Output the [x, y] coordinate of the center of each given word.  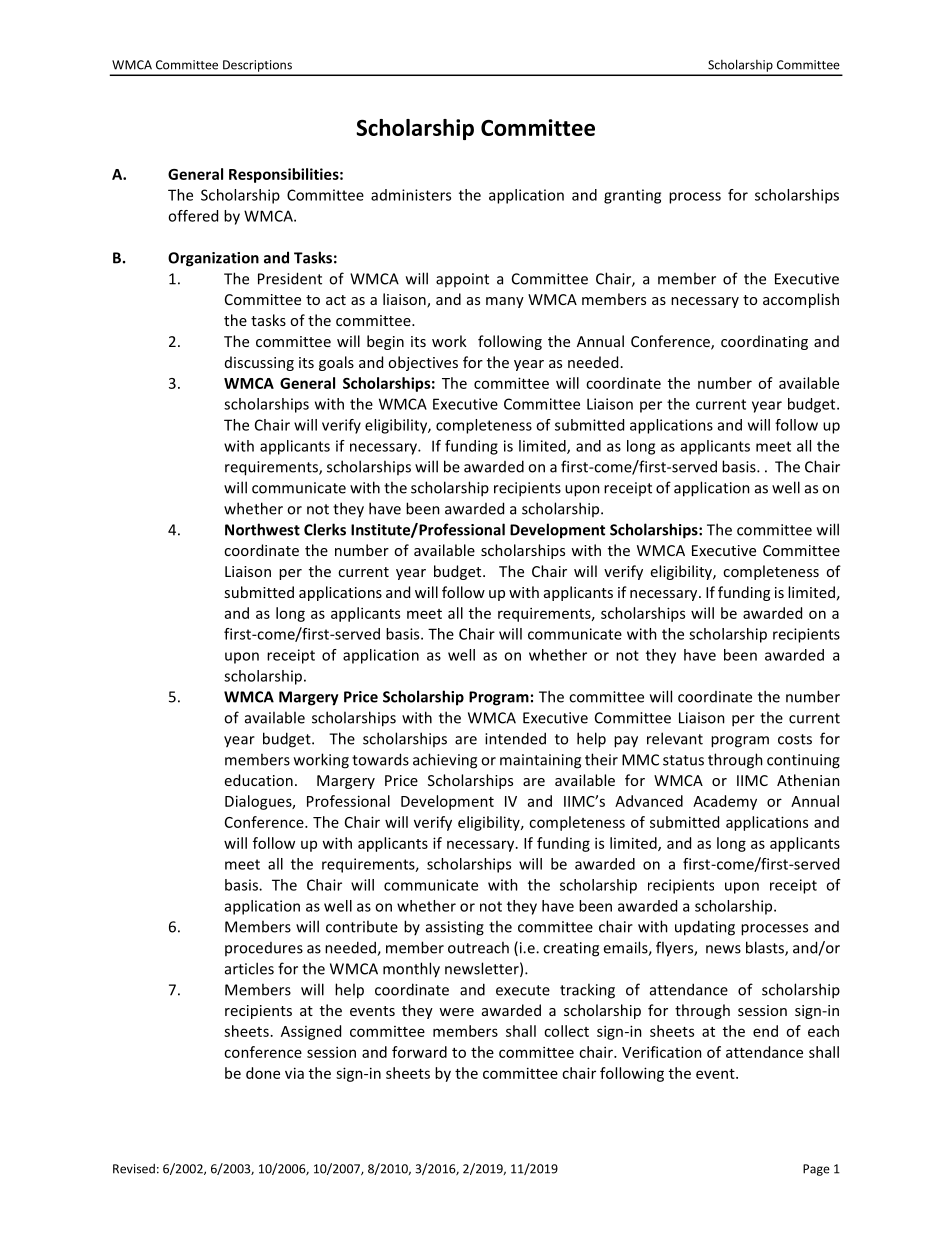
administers [411, 195]
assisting [455, 928]
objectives [423, 363]
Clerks [325, 529]
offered [193, 216]
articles [249, 968]
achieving [445, 761]
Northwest [262, 529]
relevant [675, 738]
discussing [259, 363]
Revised [134, 1169]
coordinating [764, 342]
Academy [725, 802]
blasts [766, 948]
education [259, 780]
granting [632, 196]
